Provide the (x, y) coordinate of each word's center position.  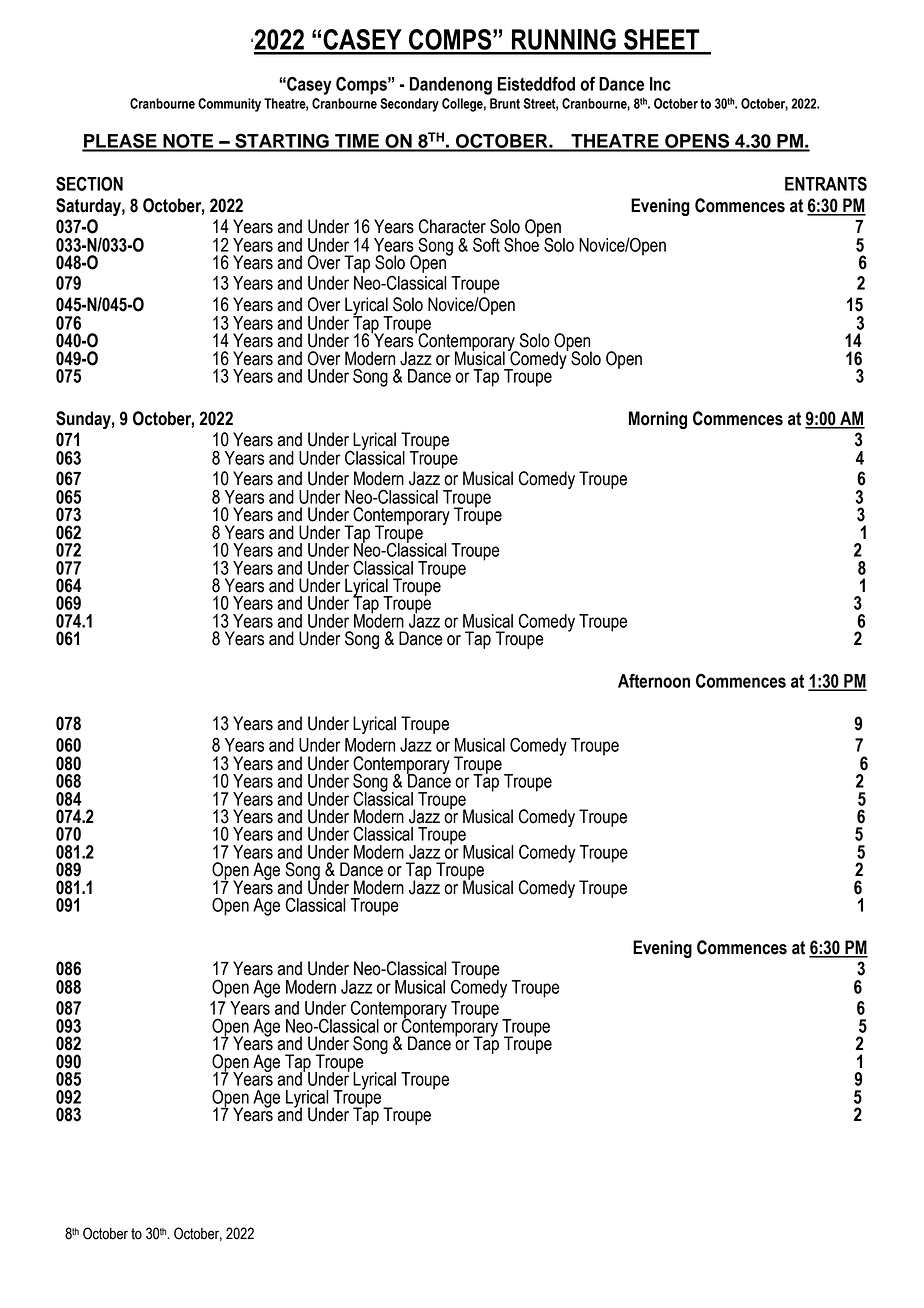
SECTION (89, 183)
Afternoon (654, 681)
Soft (486, 244)
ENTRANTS (826, 183)
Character (452, 226)
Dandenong (451, 86)
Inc (660, 84)
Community (229, 105)
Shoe (521, 243)
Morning (658, 420)
